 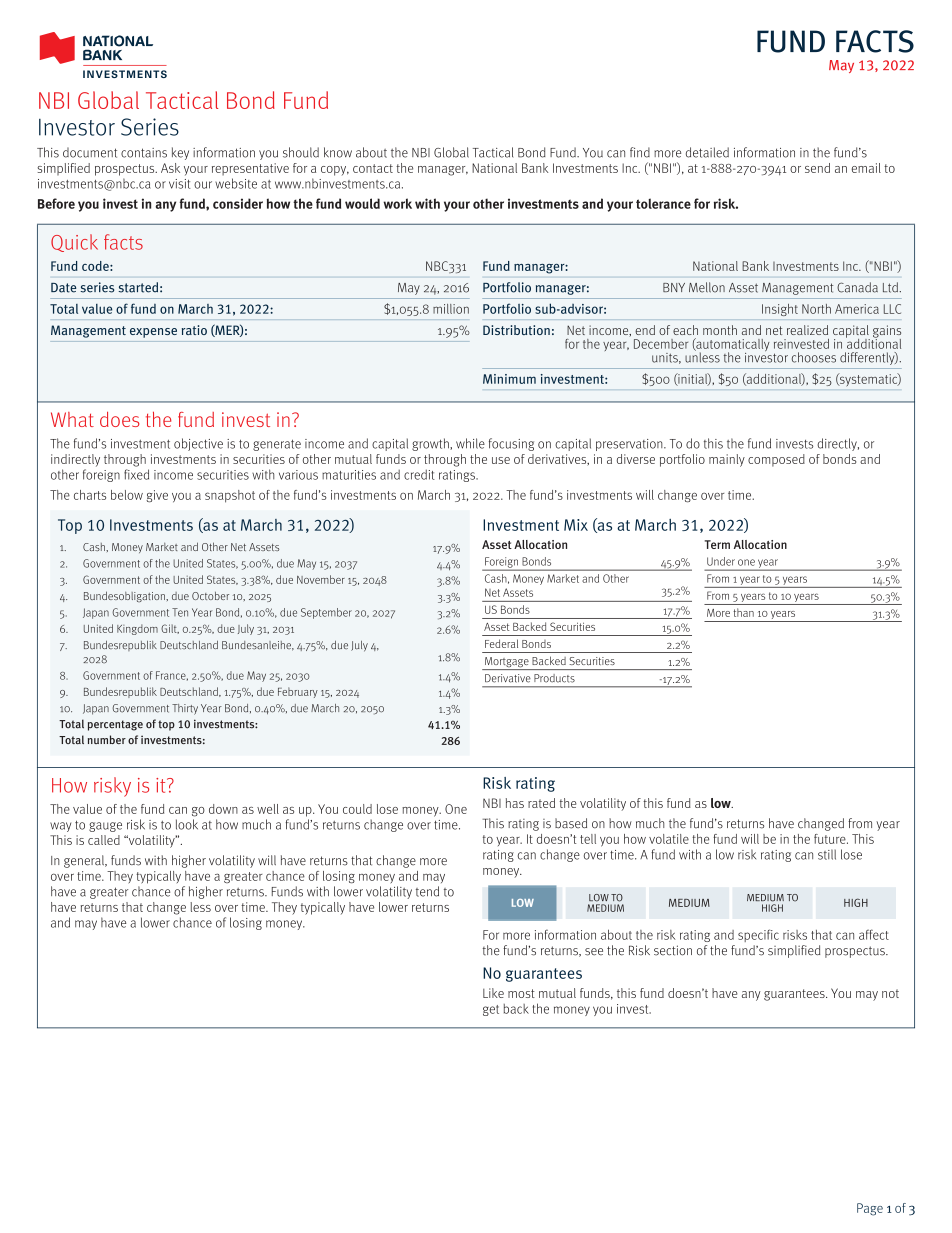 What do you see at coordinates (180, 184) in the page?
I see `visit` at bounding box center [180, 184].
